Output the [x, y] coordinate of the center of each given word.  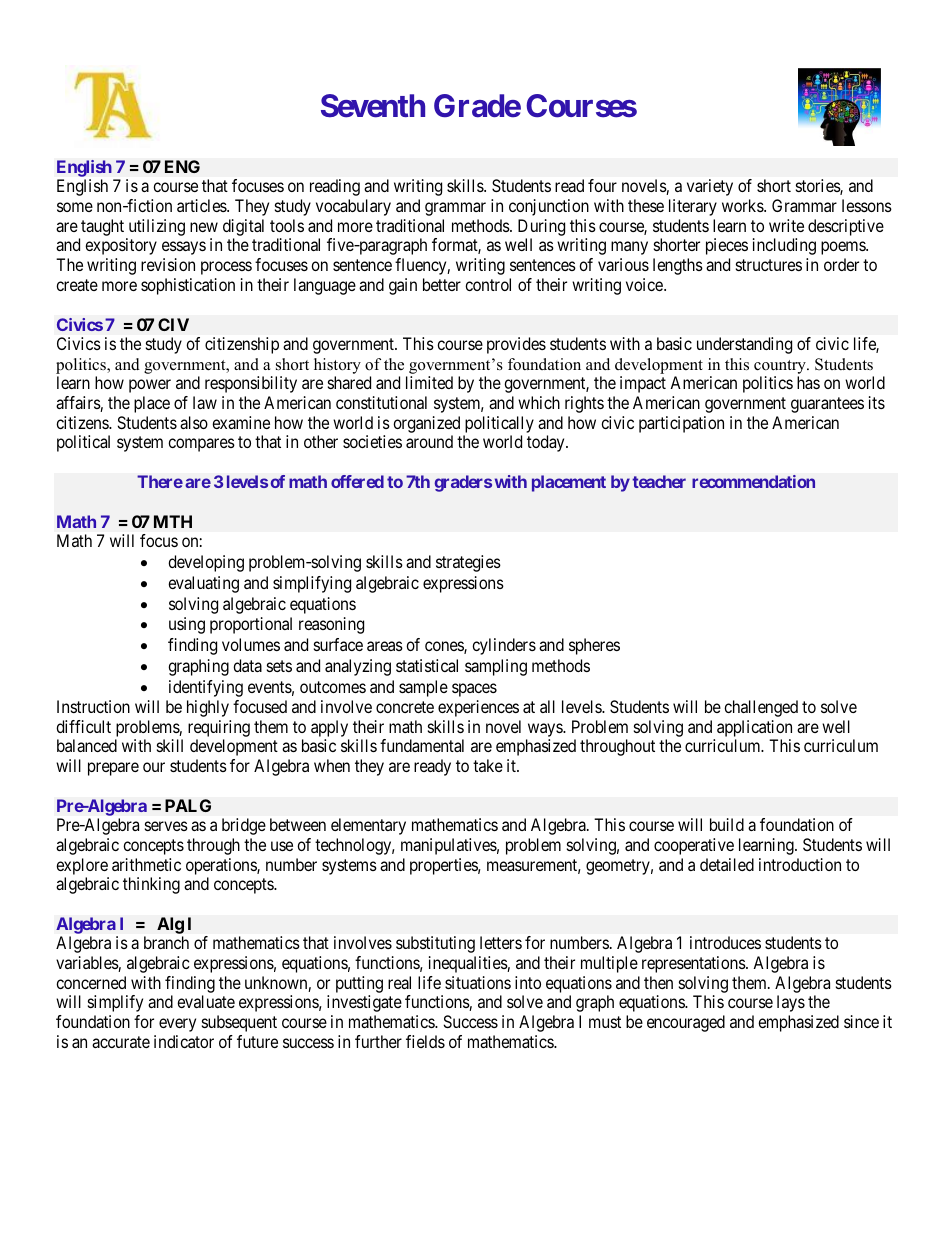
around [429, 441]
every [177, 1025]
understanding [744, 345]
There [160, 481]
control [488, 284]
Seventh [373, 106]
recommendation [753, 481]
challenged [761, 708]
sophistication [188, 286]
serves [166, 826]
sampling [496, 667]
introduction [800, 864]
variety [710, 187]
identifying [206, 688]
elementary [368, 826]
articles [202, 205]
